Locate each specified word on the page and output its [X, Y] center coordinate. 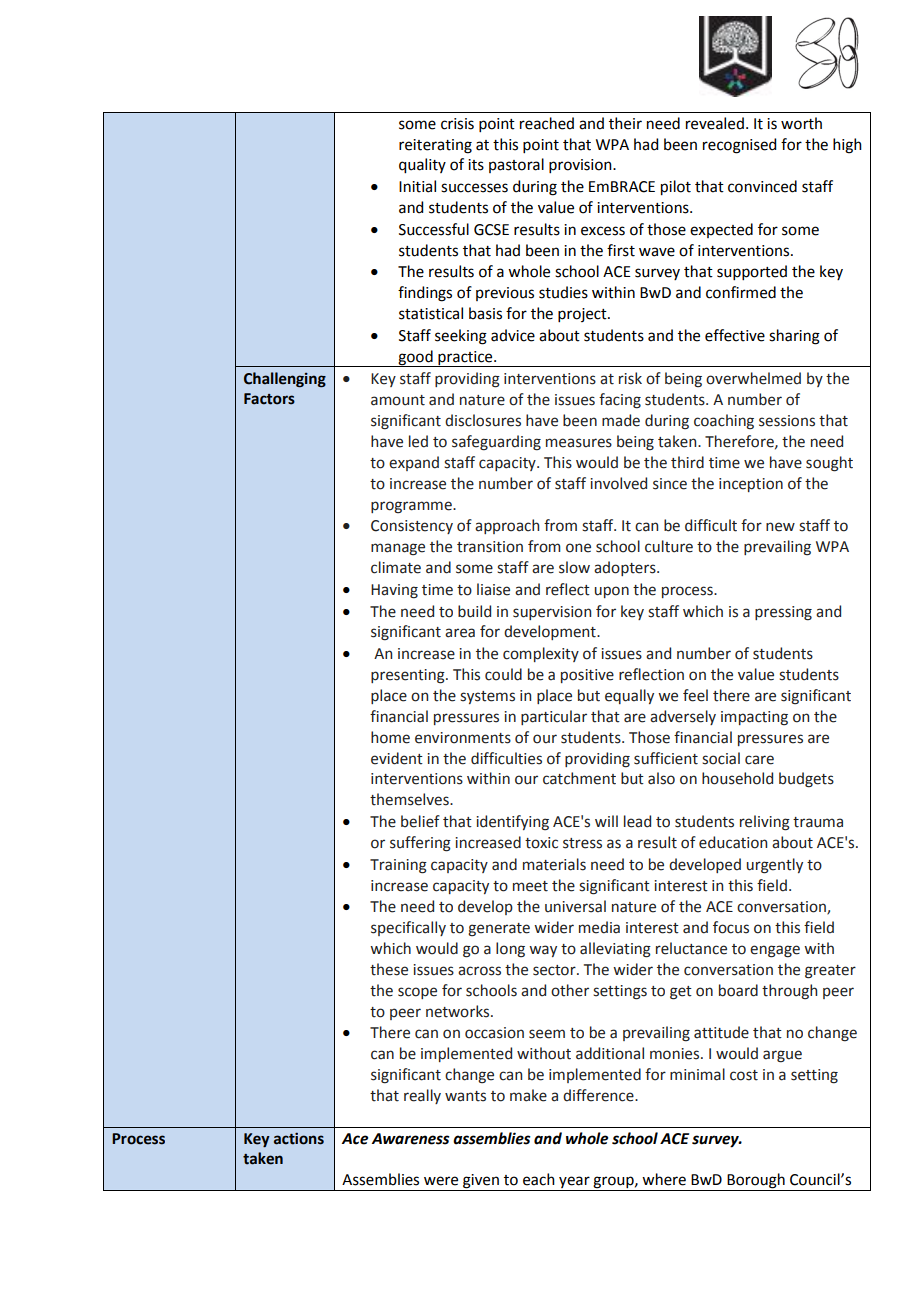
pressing [783, 613]
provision [581, 166]
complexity [541, 654]
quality [422, 166]
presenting [409, 676]
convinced [762, 186]
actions [299, 1138]
